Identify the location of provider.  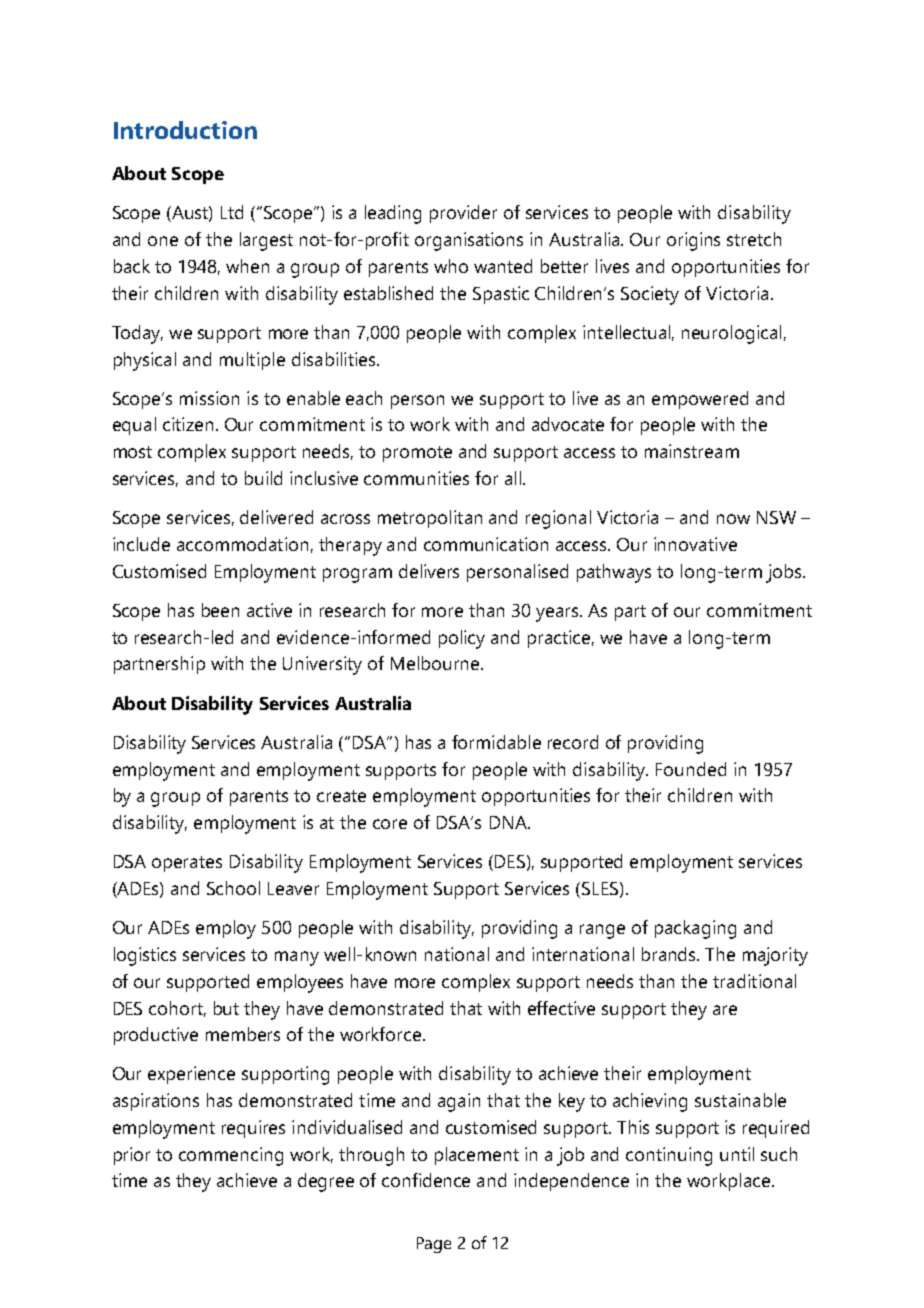
(463, 214).
